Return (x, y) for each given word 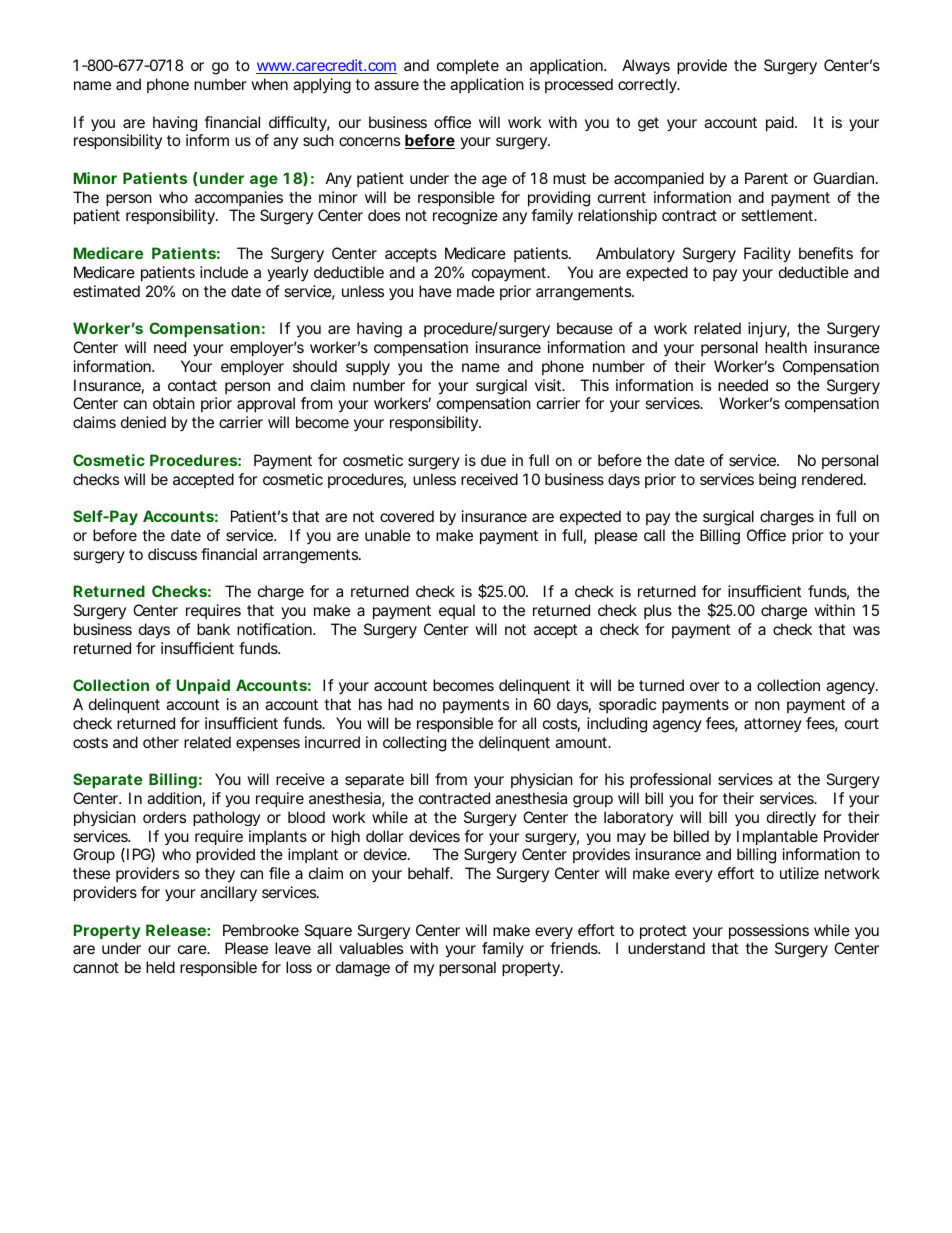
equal (457, 611)
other (161, 742)
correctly (648, 86)
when (269, 84)
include (224, 272)
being (777, 481)
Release (176, 930)
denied (143, 422)
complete (468, 66)
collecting (414, 744)
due (493, 460)
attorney (773, 725)
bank (213, 629)
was (866, 630)
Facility (767, 255)
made (476, 291)
